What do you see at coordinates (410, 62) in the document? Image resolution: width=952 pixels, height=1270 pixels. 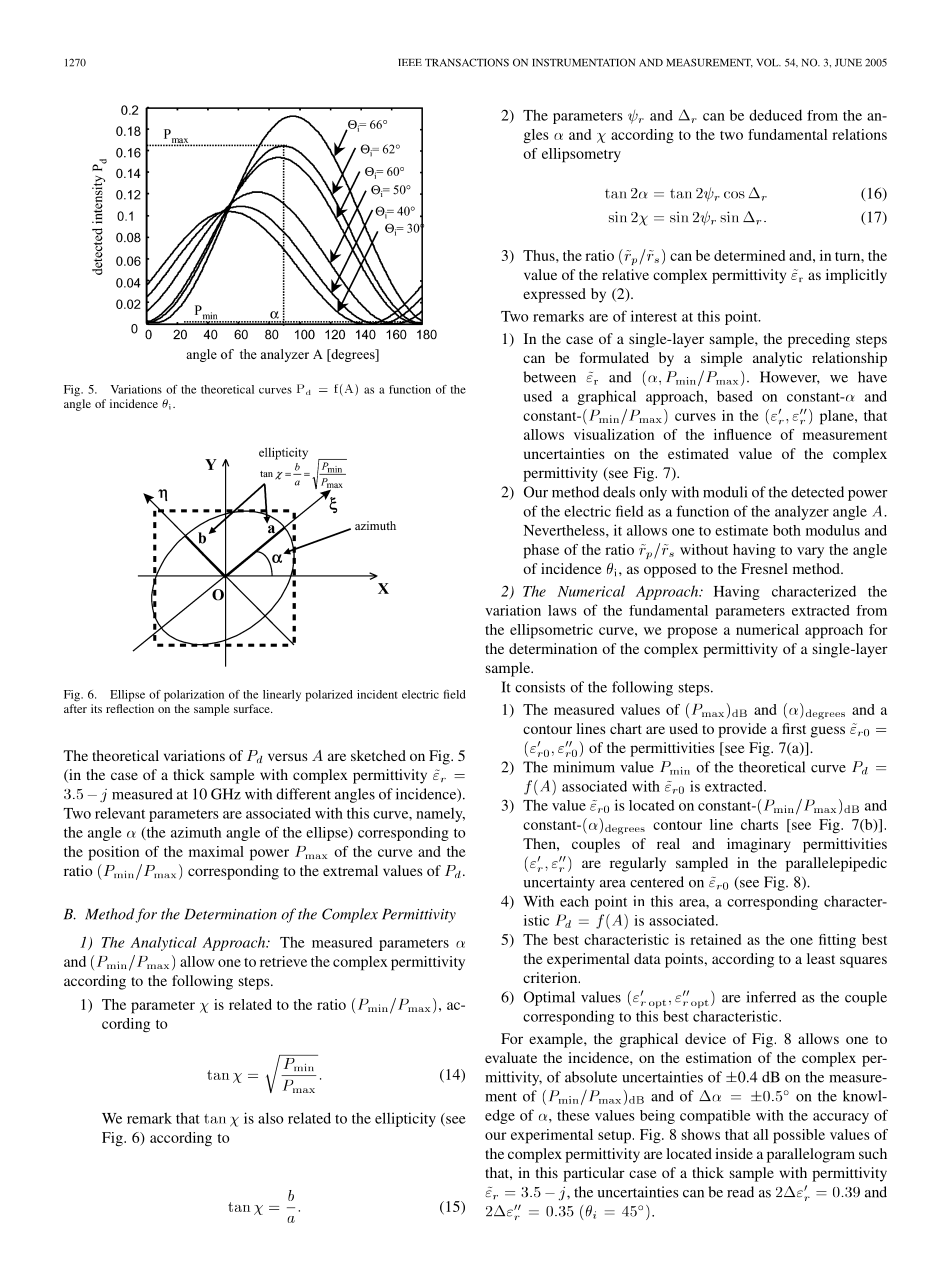 I see `IEEE` at bounding box center [410, 62].
